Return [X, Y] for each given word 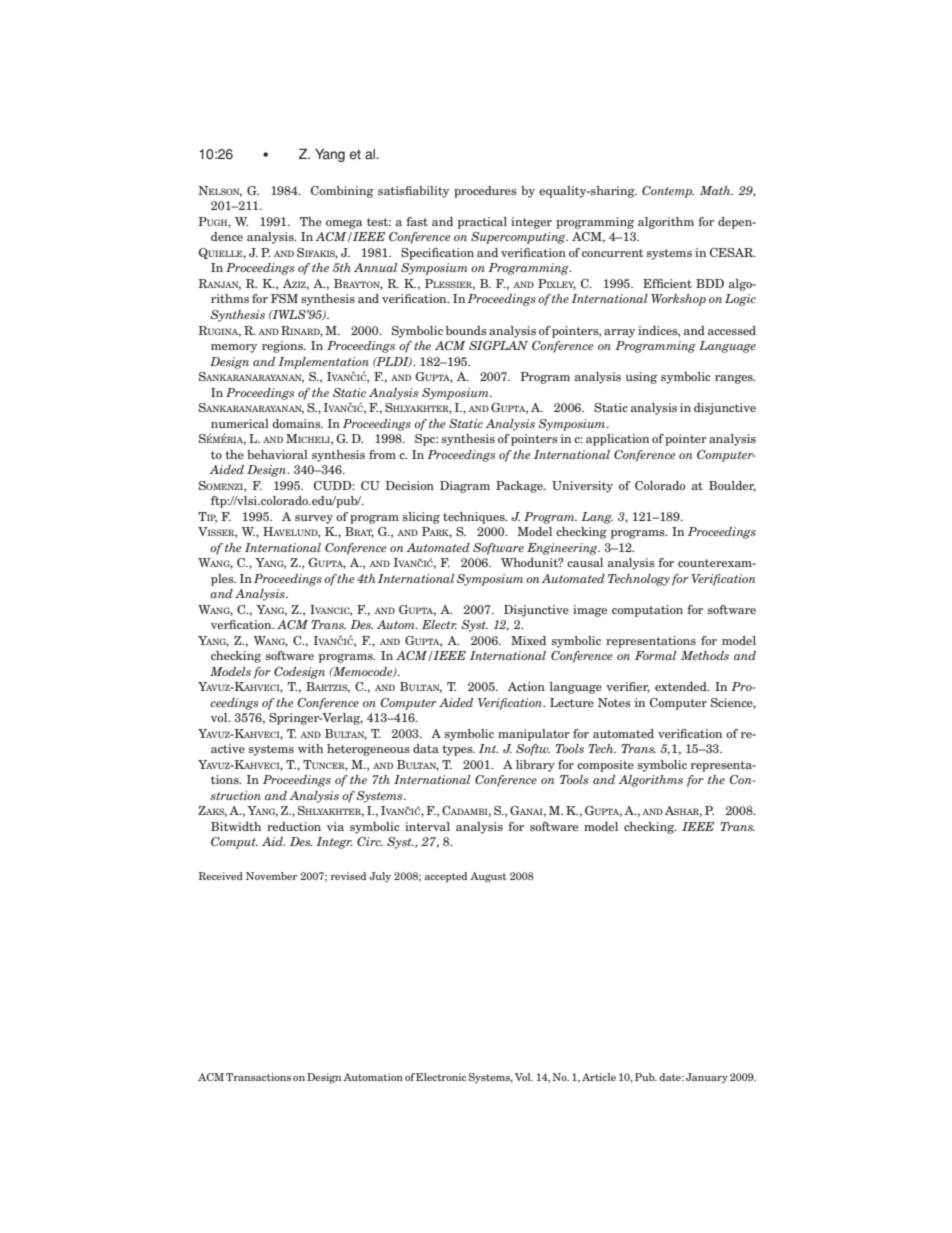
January [707, 1078]
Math [716, 190]
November [271, 876]
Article [599, 1077]
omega [344, 224]
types [458, 750]
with [310, 748]
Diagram [465, 487]
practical [482, 223]
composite [605, 766]
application [617, 440]
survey [314, 519]
